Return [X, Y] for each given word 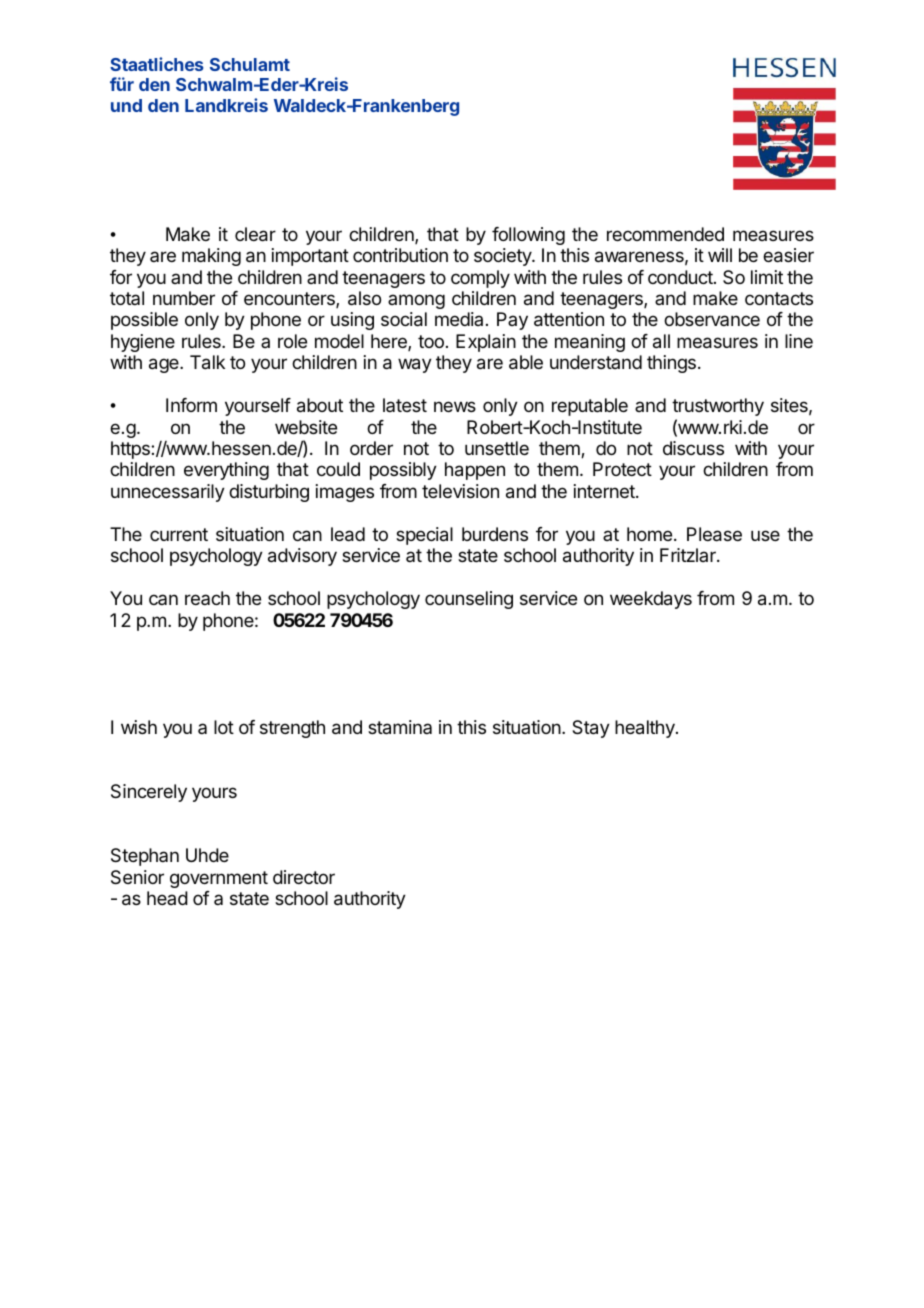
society [503, 257]
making [211, 257]
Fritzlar [689, 555]
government [219, 879]
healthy [646, 729]
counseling [469, 600]
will [720, 255]
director [304, 877]
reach [207, 598]
